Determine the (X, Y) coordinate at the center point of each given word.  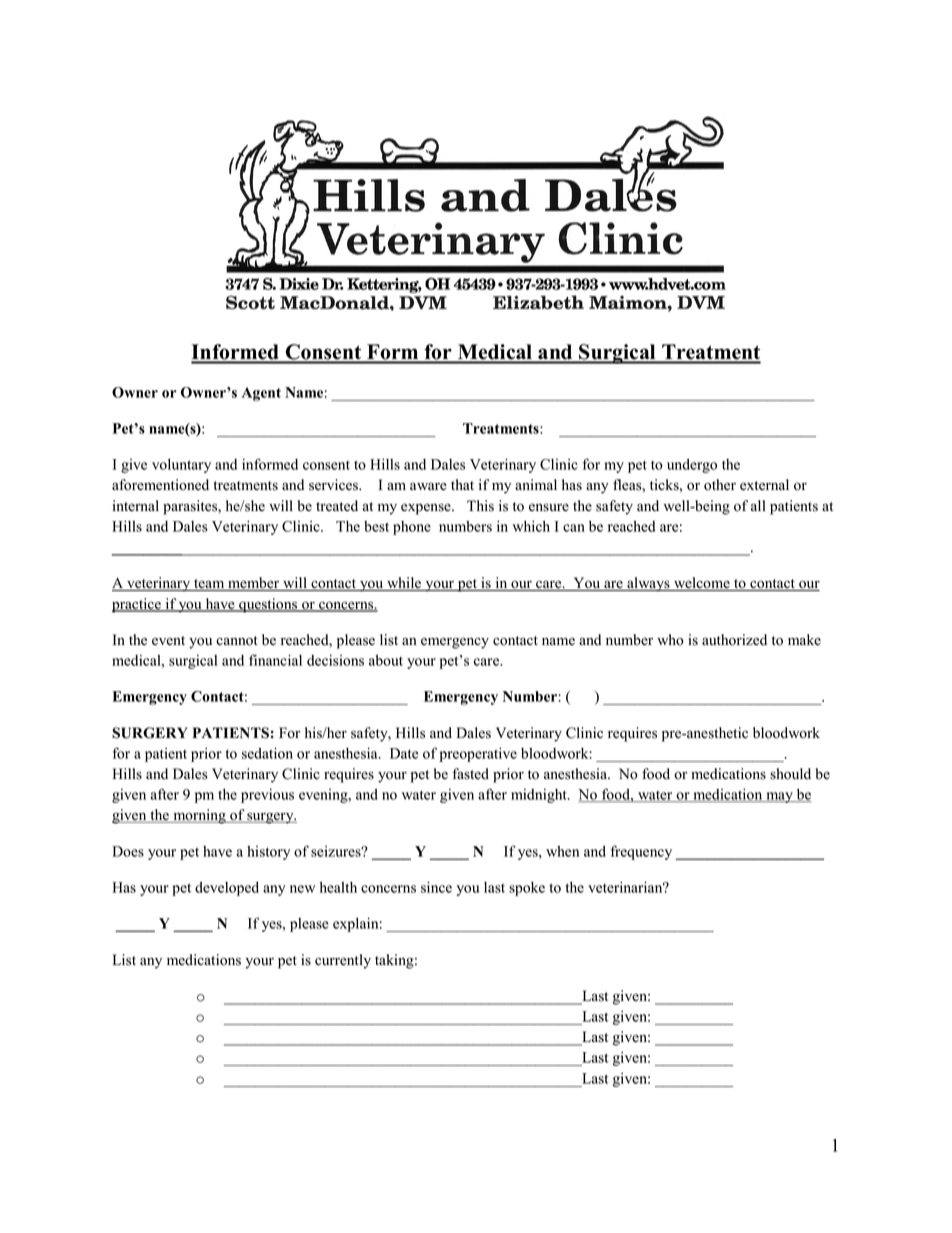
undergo (692, 465)
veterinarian (626, 887)
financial (275, 660)
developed (227, 888)
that (462, 484)
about (386, 660)
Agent (261, 394)
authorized (734, 640)
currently (343, 961)
